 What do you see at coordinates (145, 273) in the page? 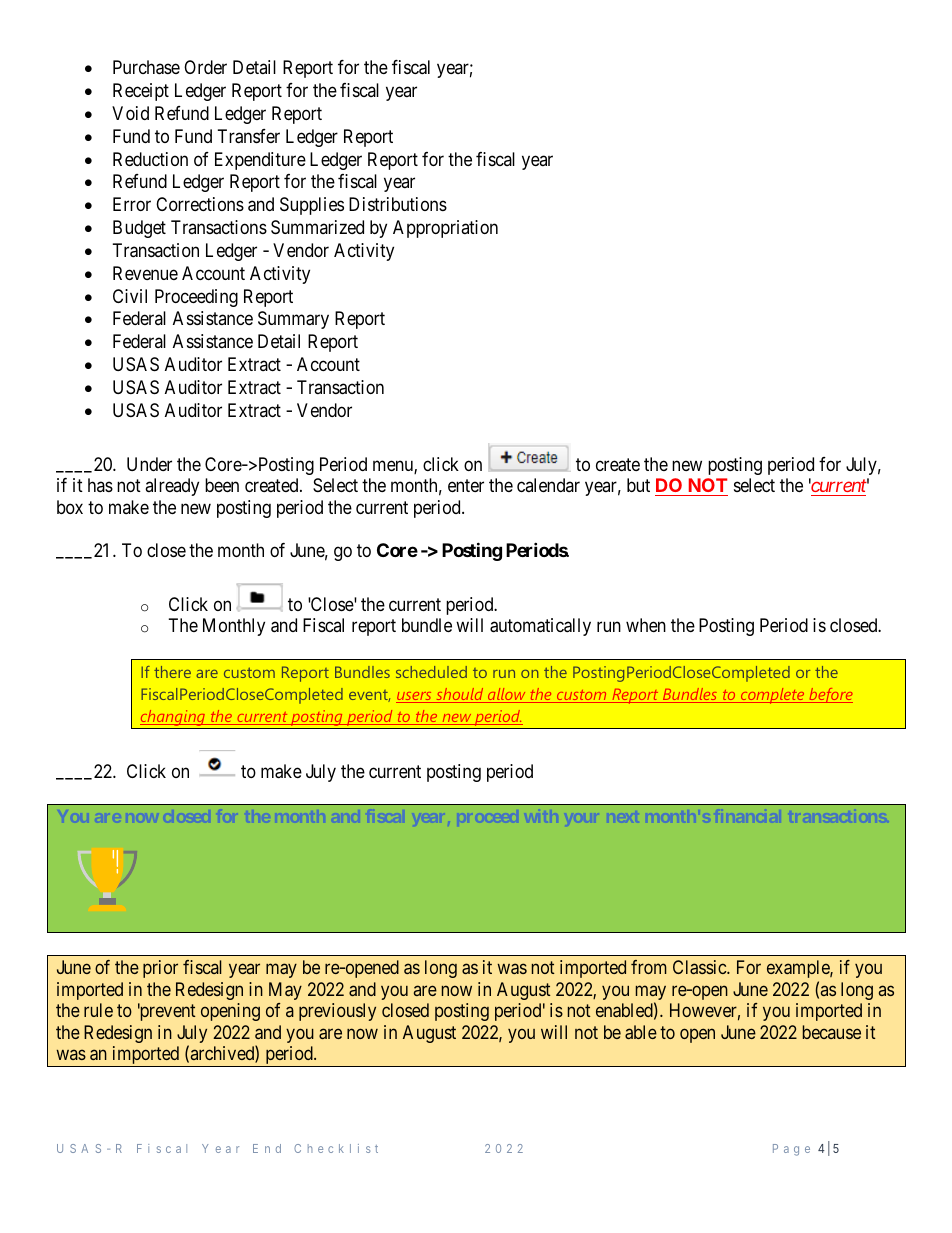
I see `Revenue` at bounding box center [145, 273].
